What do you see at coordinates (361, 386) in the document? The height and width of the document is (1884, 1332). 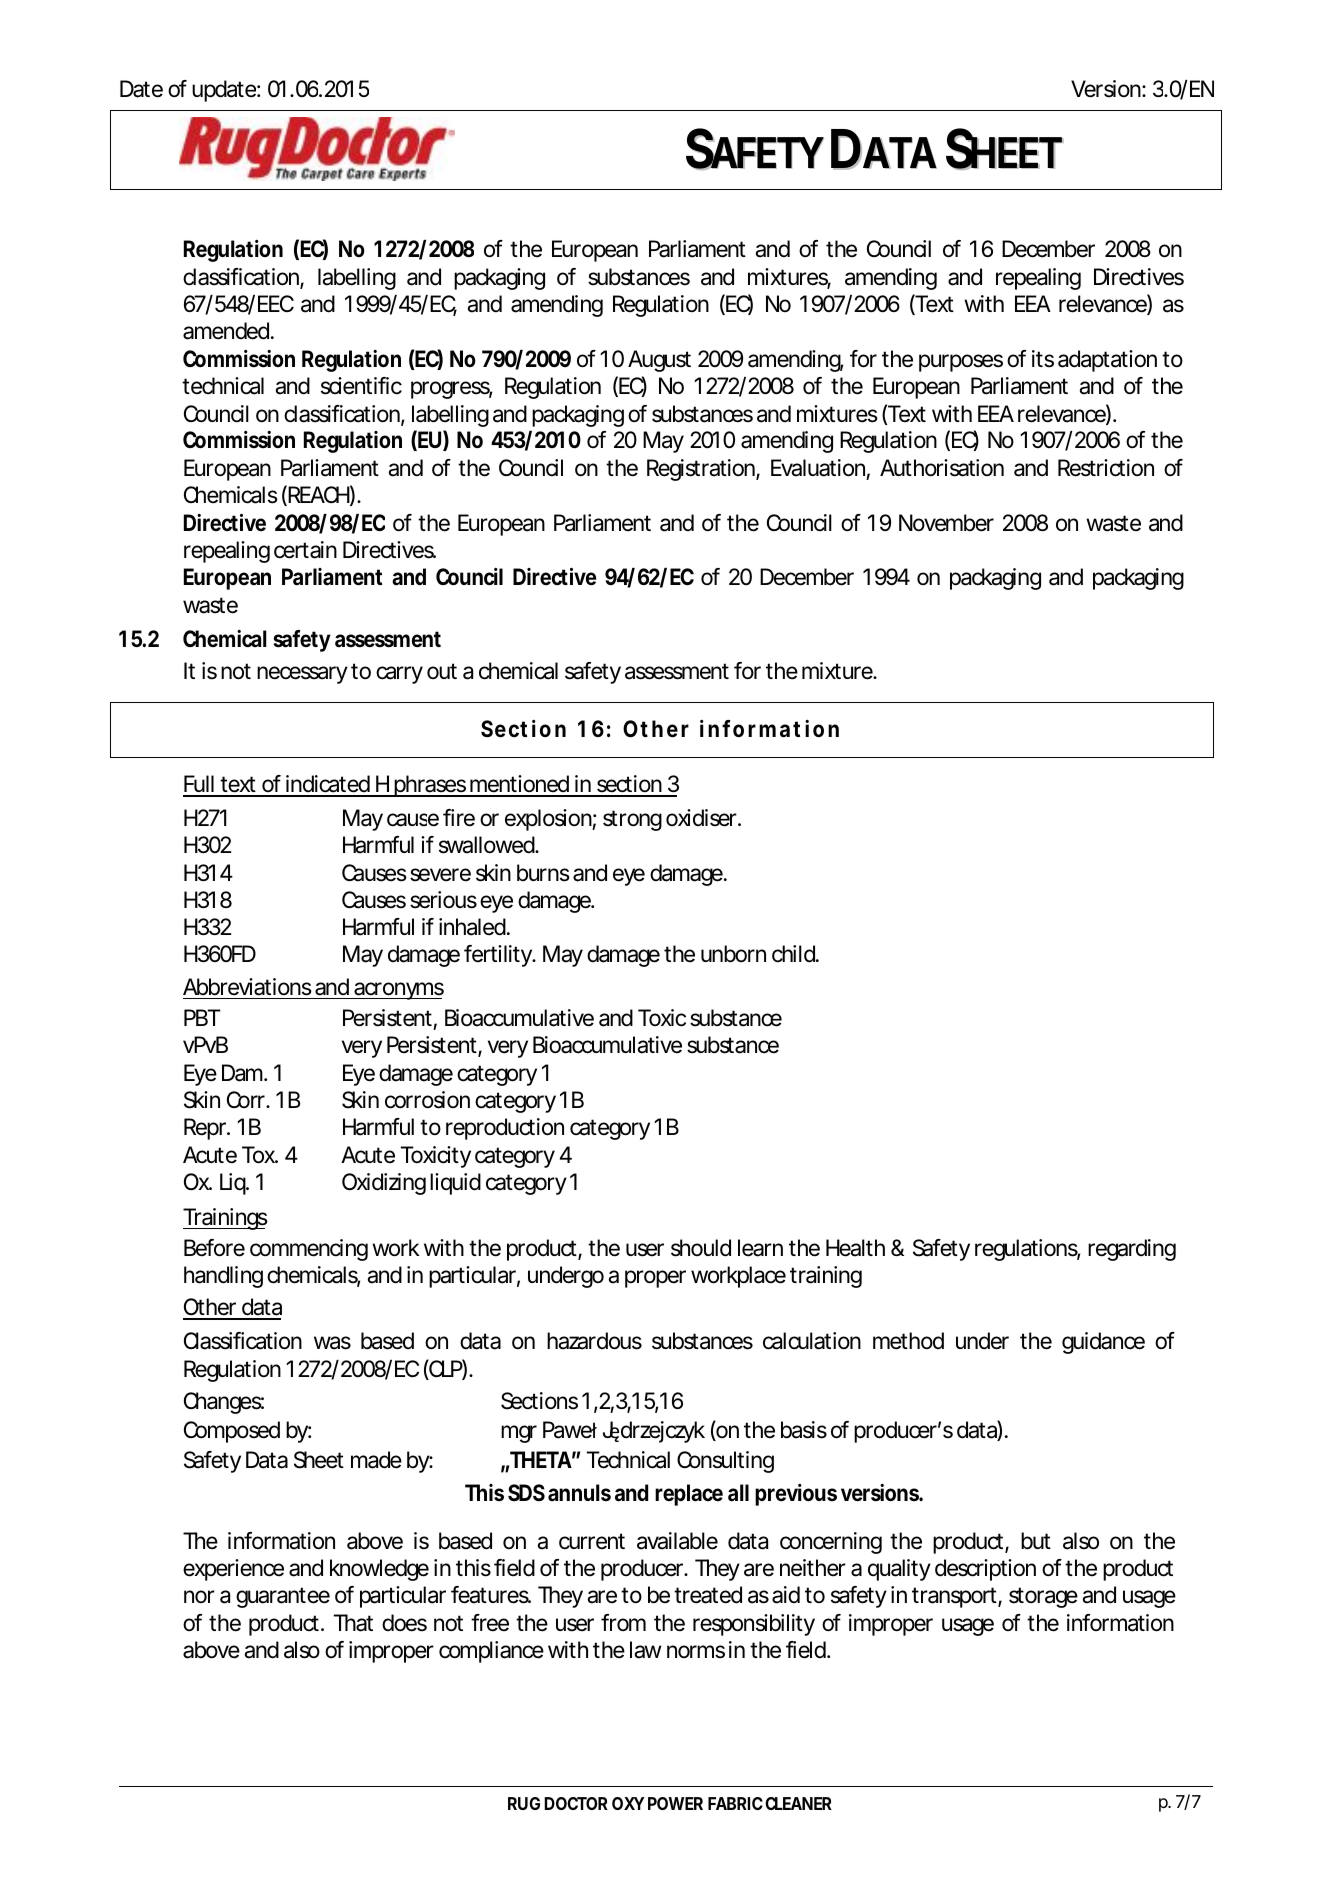 I see `scientific` at bounding box center [361, 386].
